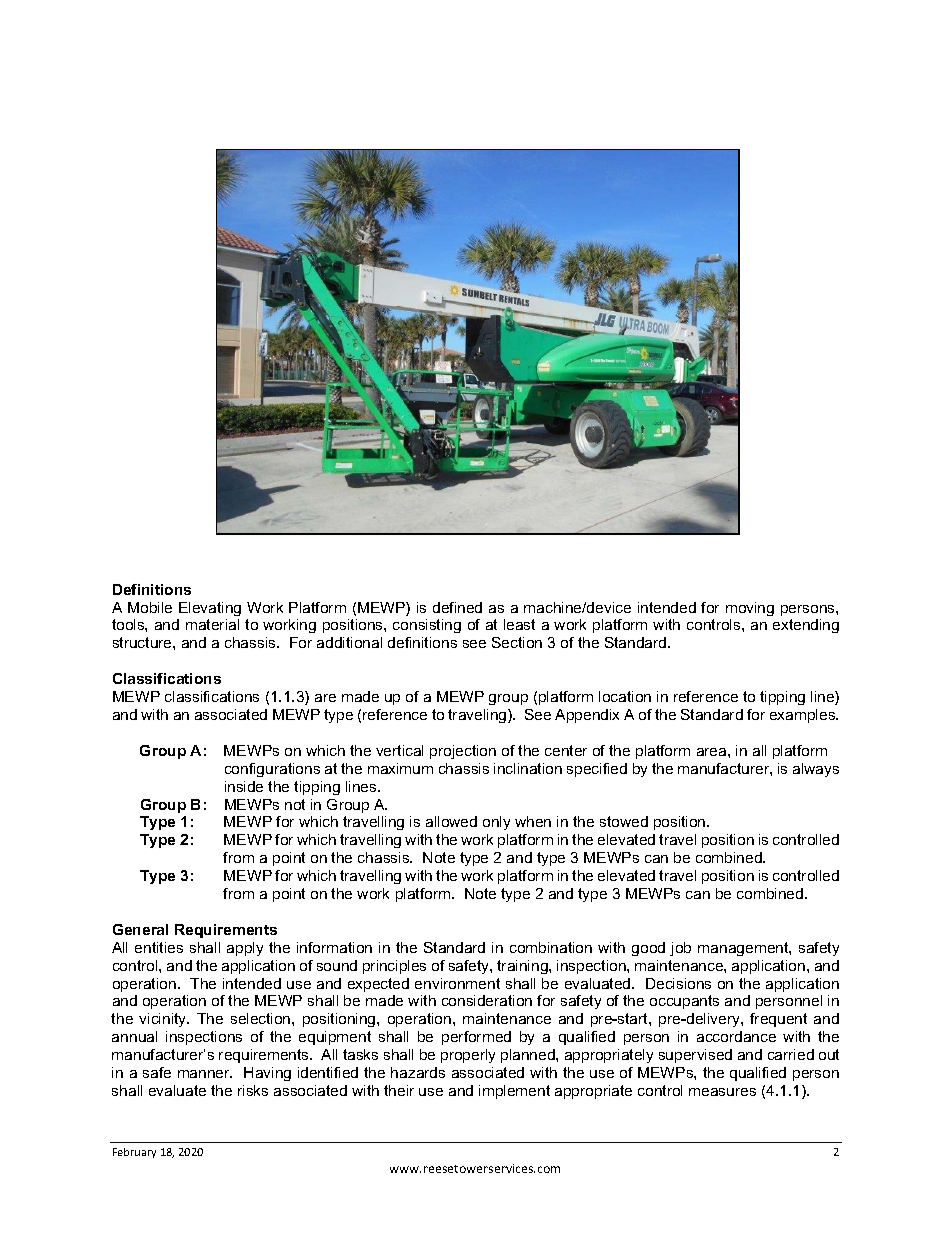  Describe the element at coordinates (750, 609) in the document. I see `moving` at that location.
